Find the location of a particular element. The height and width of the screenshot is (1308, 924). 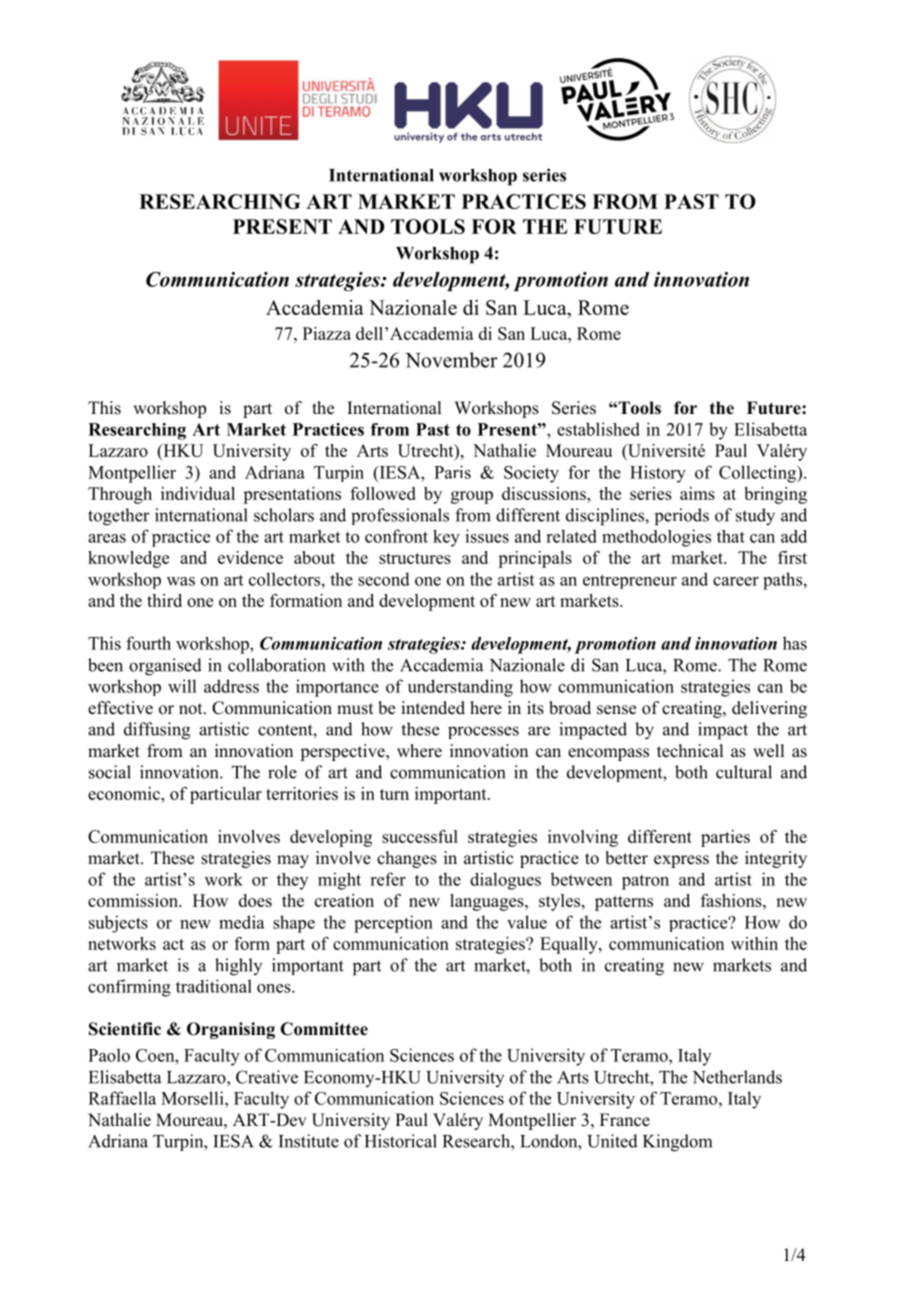

career is located at coordinates (736, 581).
